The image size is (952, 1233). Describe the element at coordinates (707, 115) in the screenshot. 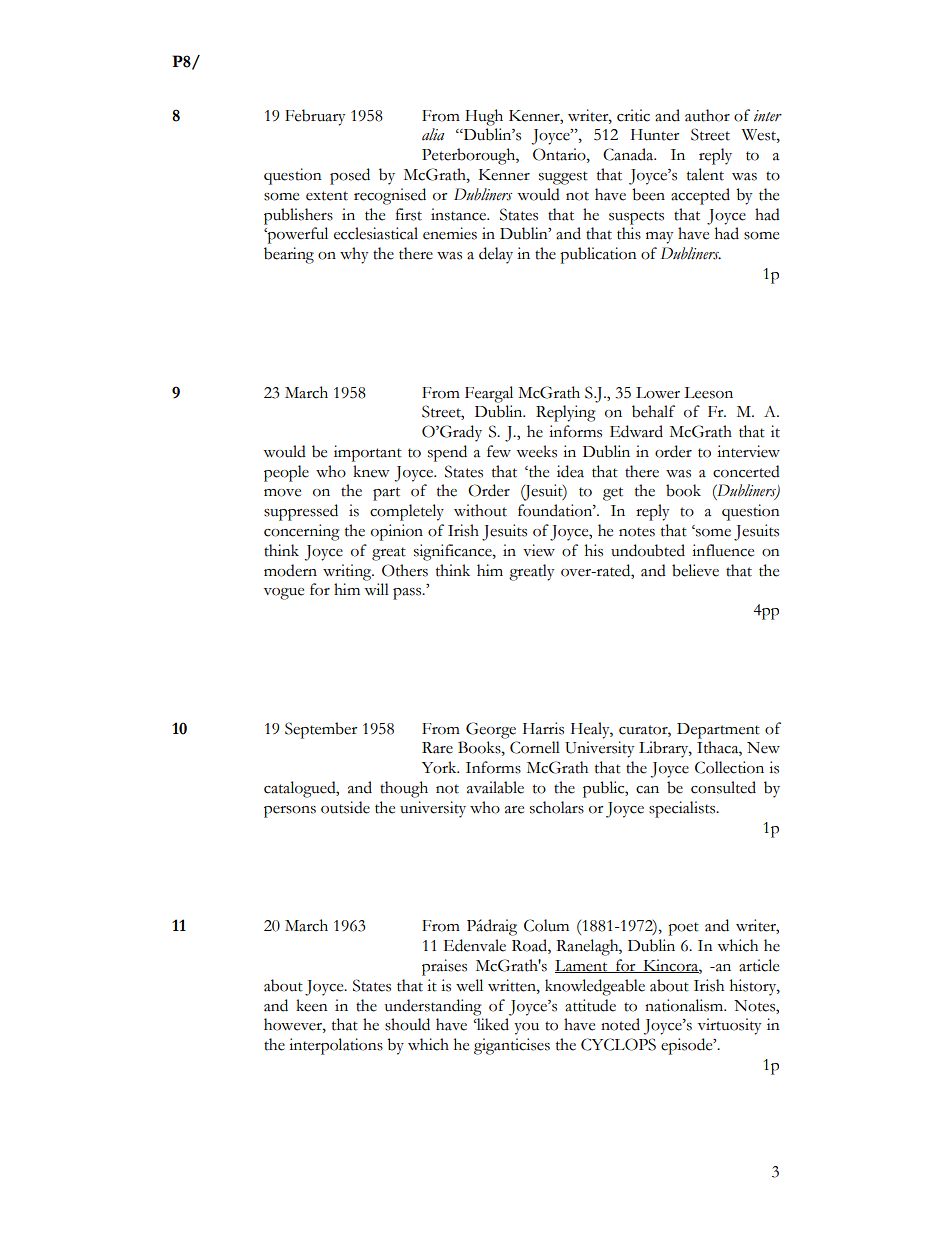

I see `author` at that location.
